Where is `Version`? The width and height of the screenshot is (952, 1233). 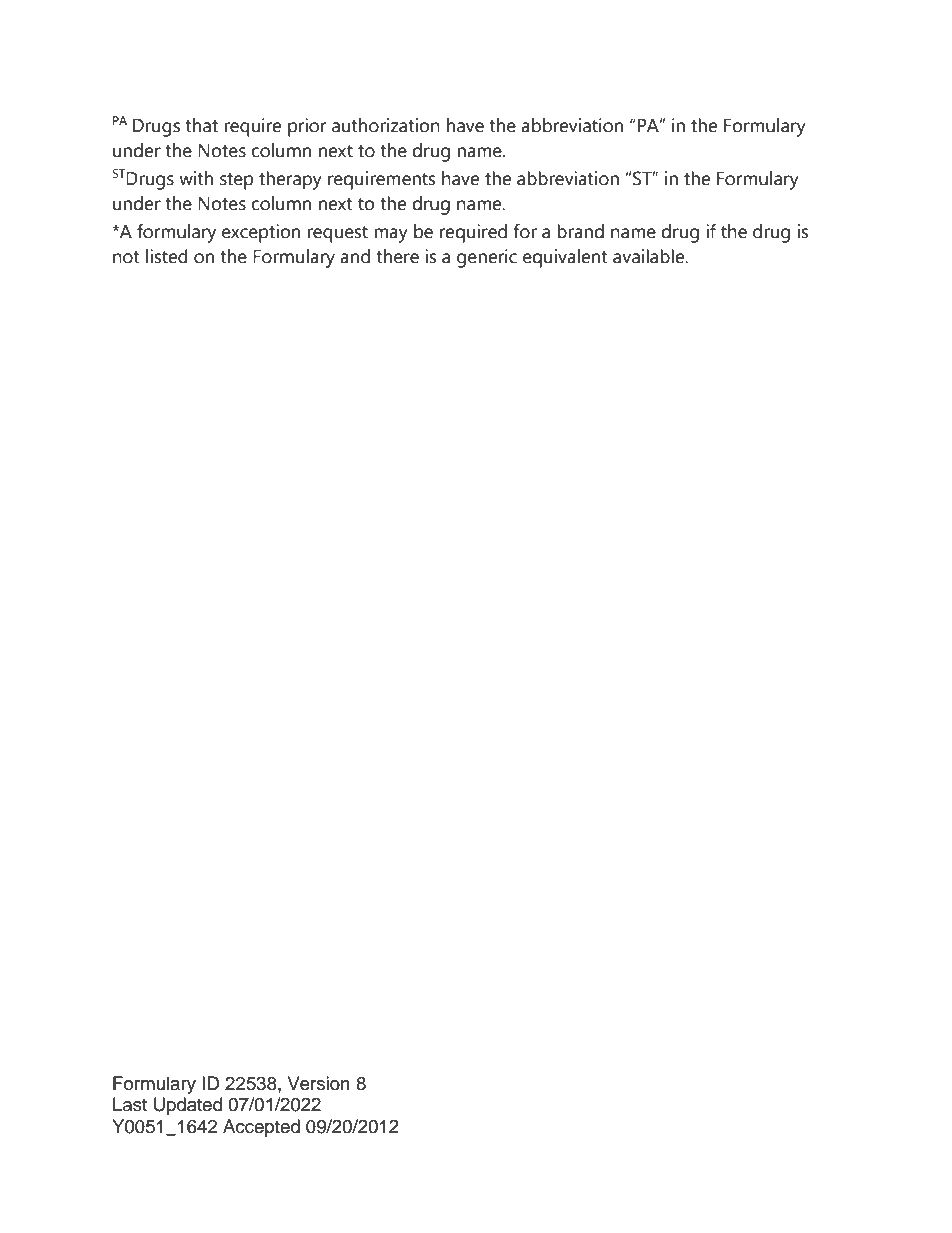
Version is located at coordinates (319, 1083).
